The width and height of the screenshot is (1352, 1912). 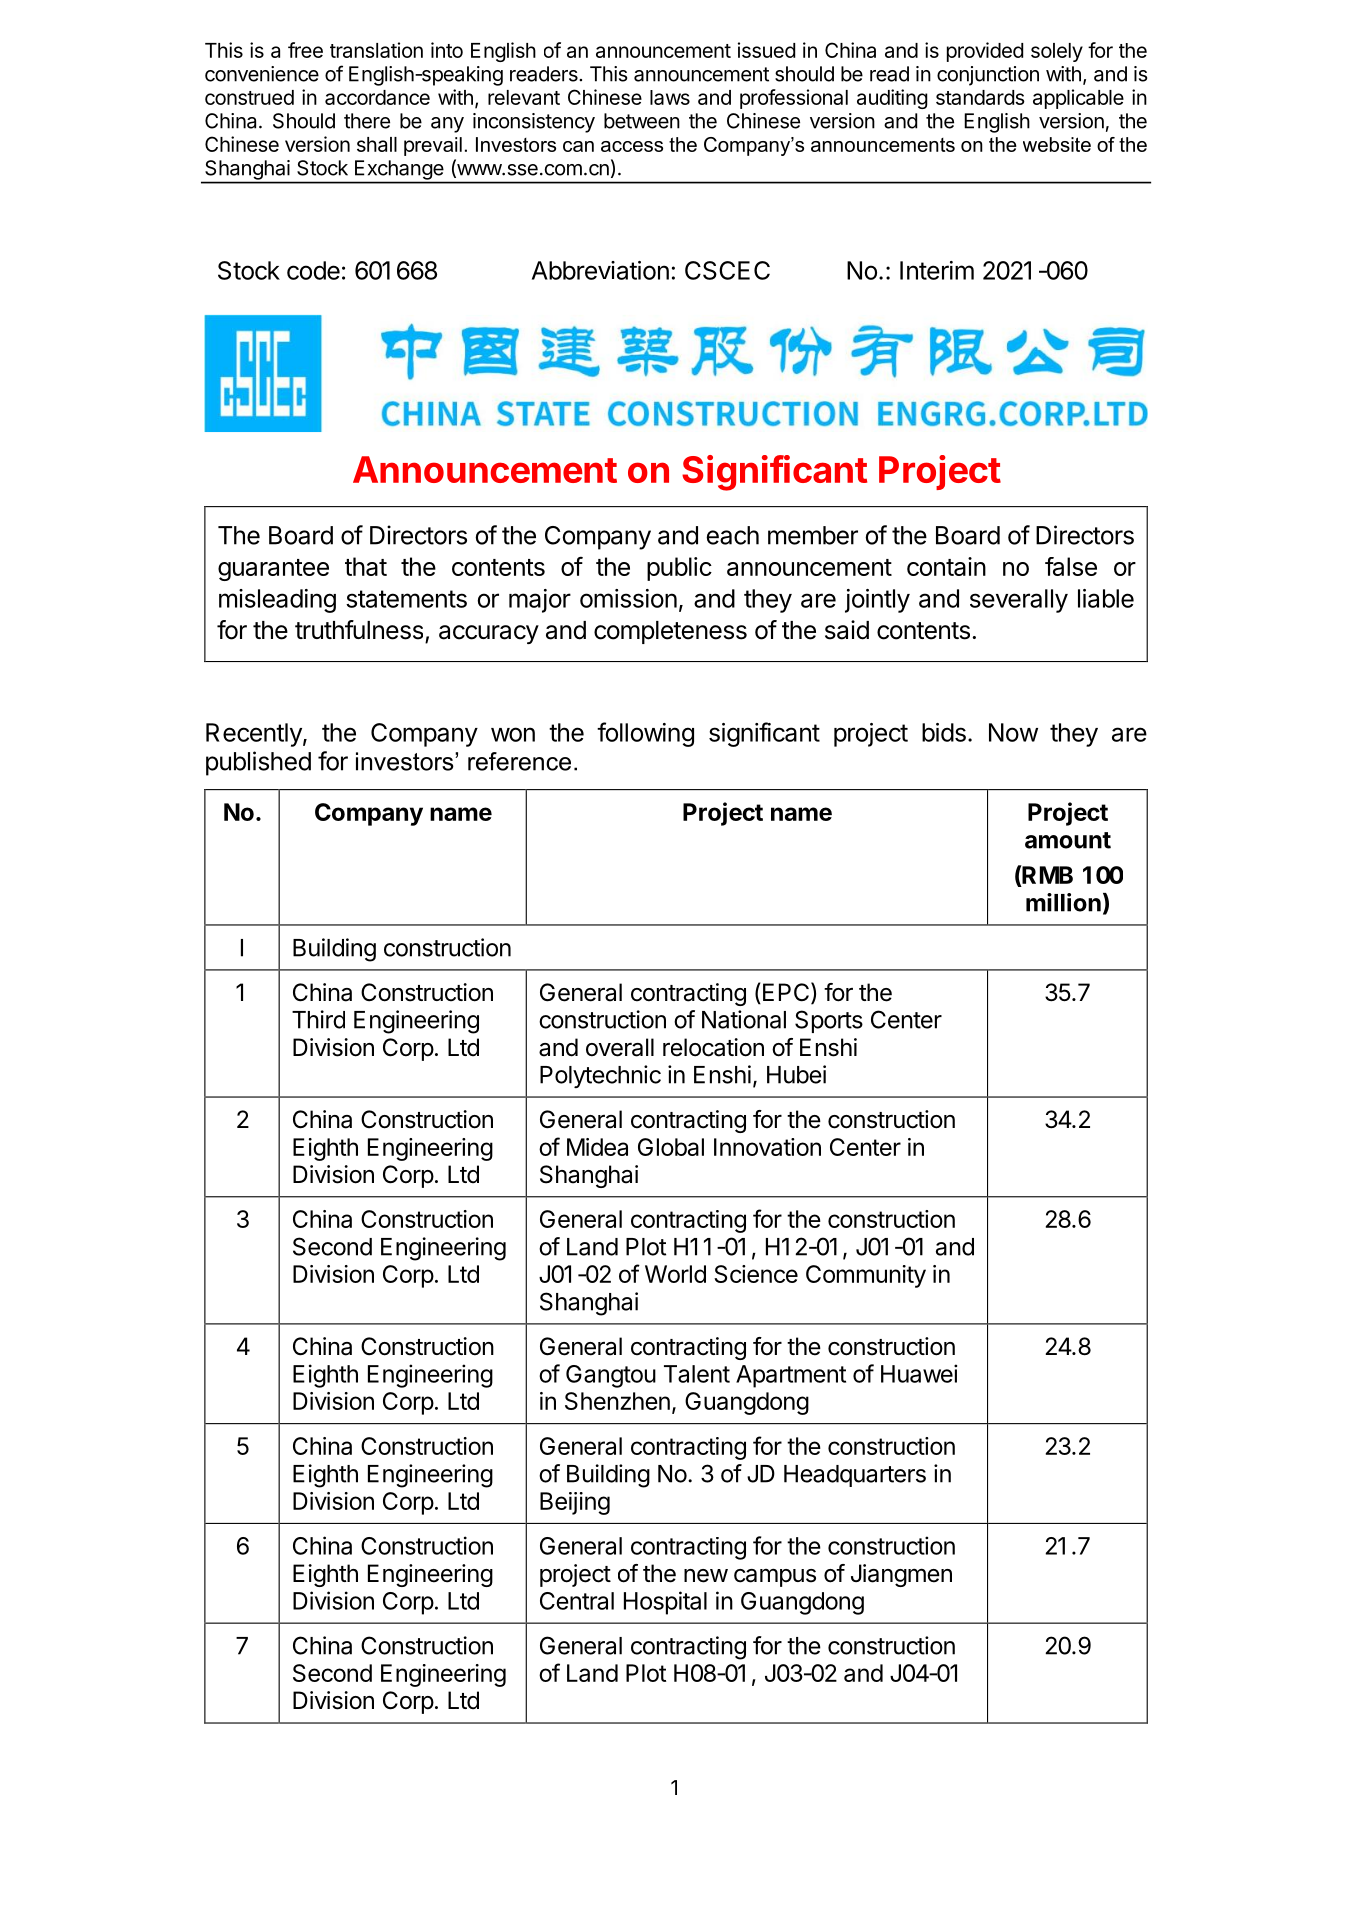 I want to click on standards, so click(x=980, y=97).
